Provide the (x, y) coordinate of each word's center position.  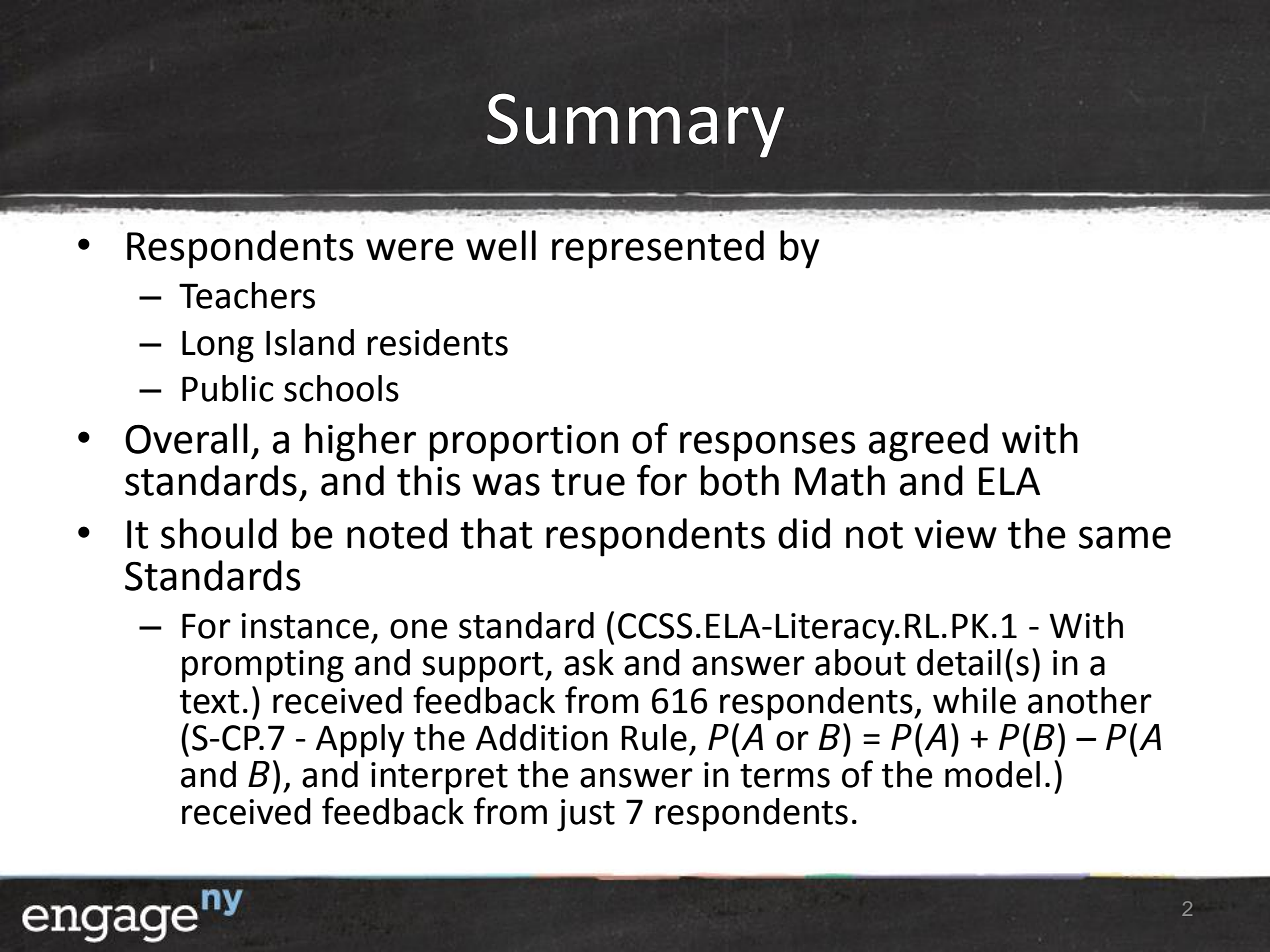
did (804, 533)
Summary (635, 125)
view (955, 534)
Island (310, 342)
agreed (928, 442)
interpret (439, 778)
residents (437, 342)
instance (305, 626)
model (992, 774)
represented (658, 249)
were (410, 249)
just (586, 815)
